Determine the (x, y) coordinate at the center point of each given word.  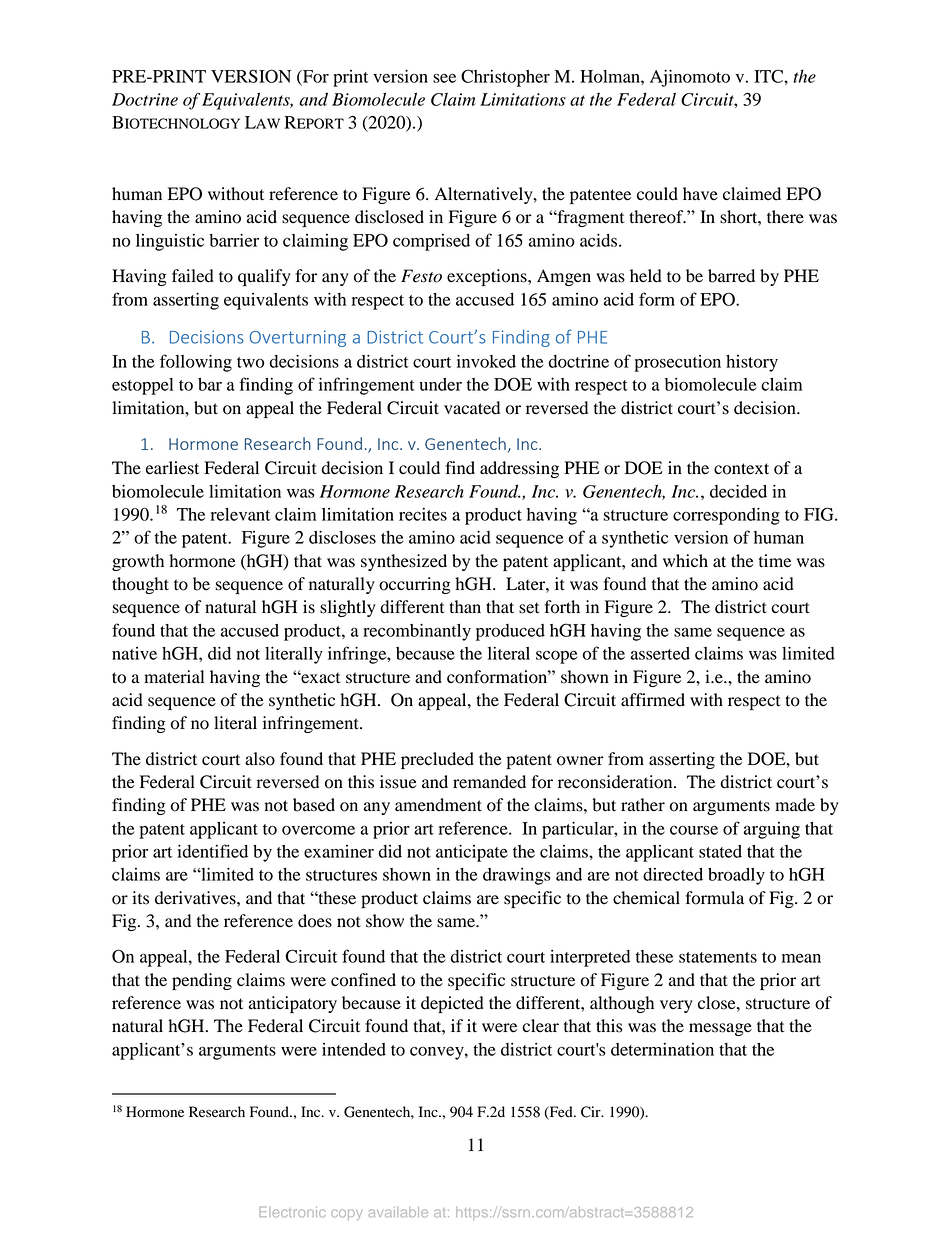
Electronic (292, 1212)
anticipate (472, 853)
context (741, 469)
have (700, 194)
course (694, 830)
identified (212, 851)
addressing (519, 469)
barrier (234, 240)
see (444, 78)
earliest (172, 468)
